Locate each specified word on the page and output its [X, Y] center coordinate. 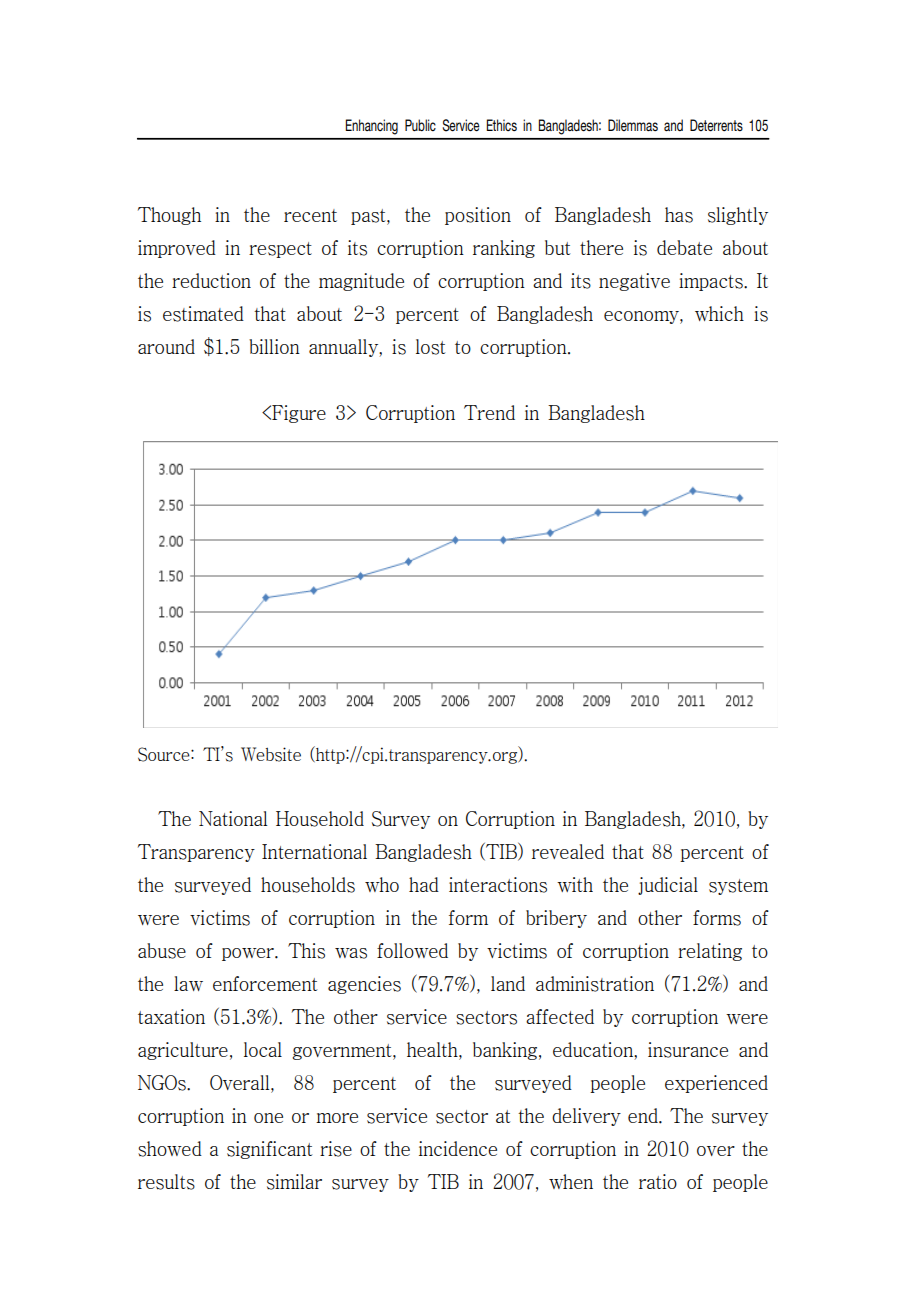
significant [270, 1150]
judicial [668, 886]
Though [169, 216]
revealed [568, 851]
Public [420, 125]
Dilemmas [633, 125]
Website [271, 754]
